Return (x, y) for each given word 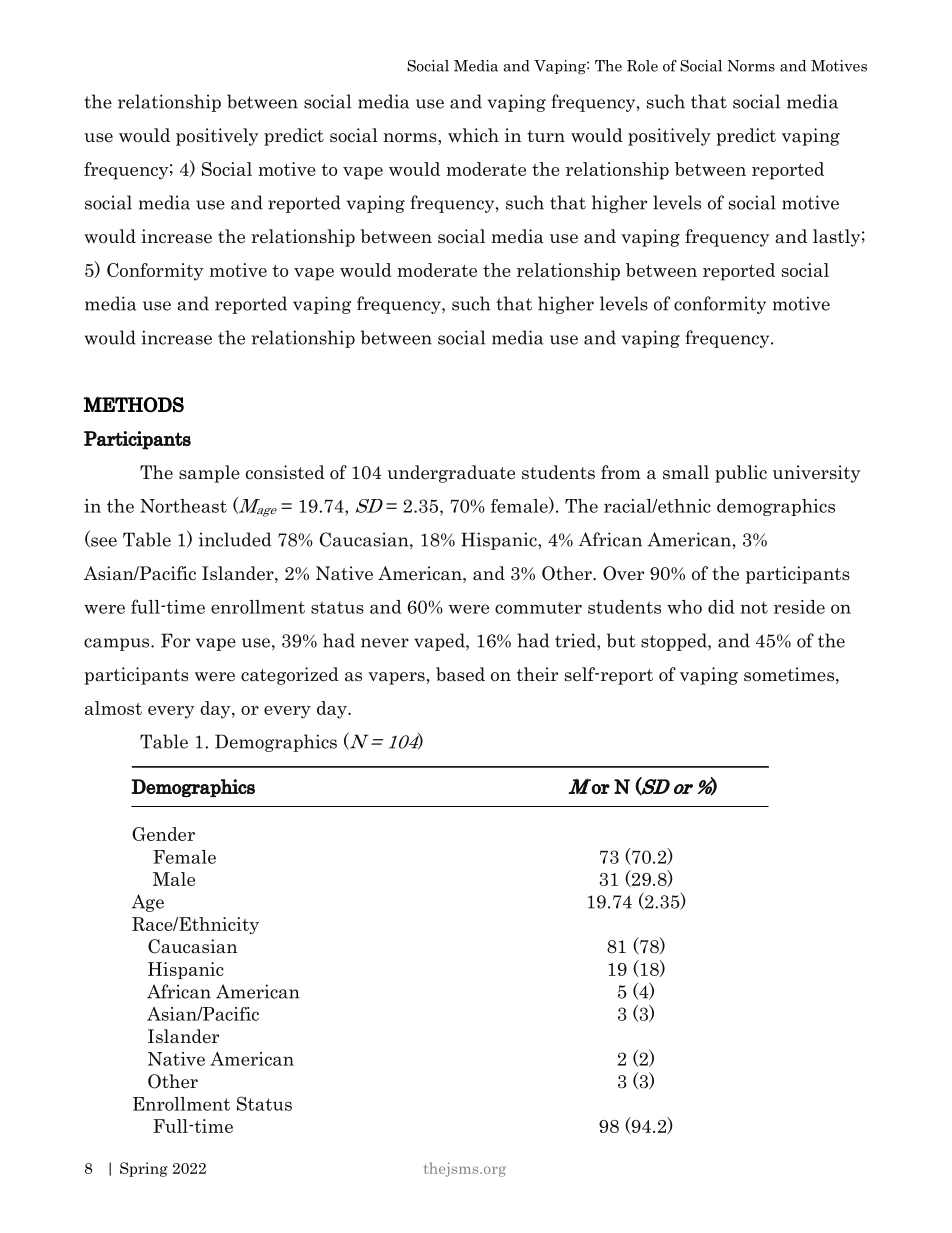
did (721, 607)
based (460, 674)
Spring (144, 1169)
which (473, 135)
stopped (675, 642)
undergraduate (451, 474)
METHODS (134, 404)
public (741, 474)
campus (118, 644)
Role (642, 66)
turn (546, 136)
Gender (163, 834)
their (537, 674)
